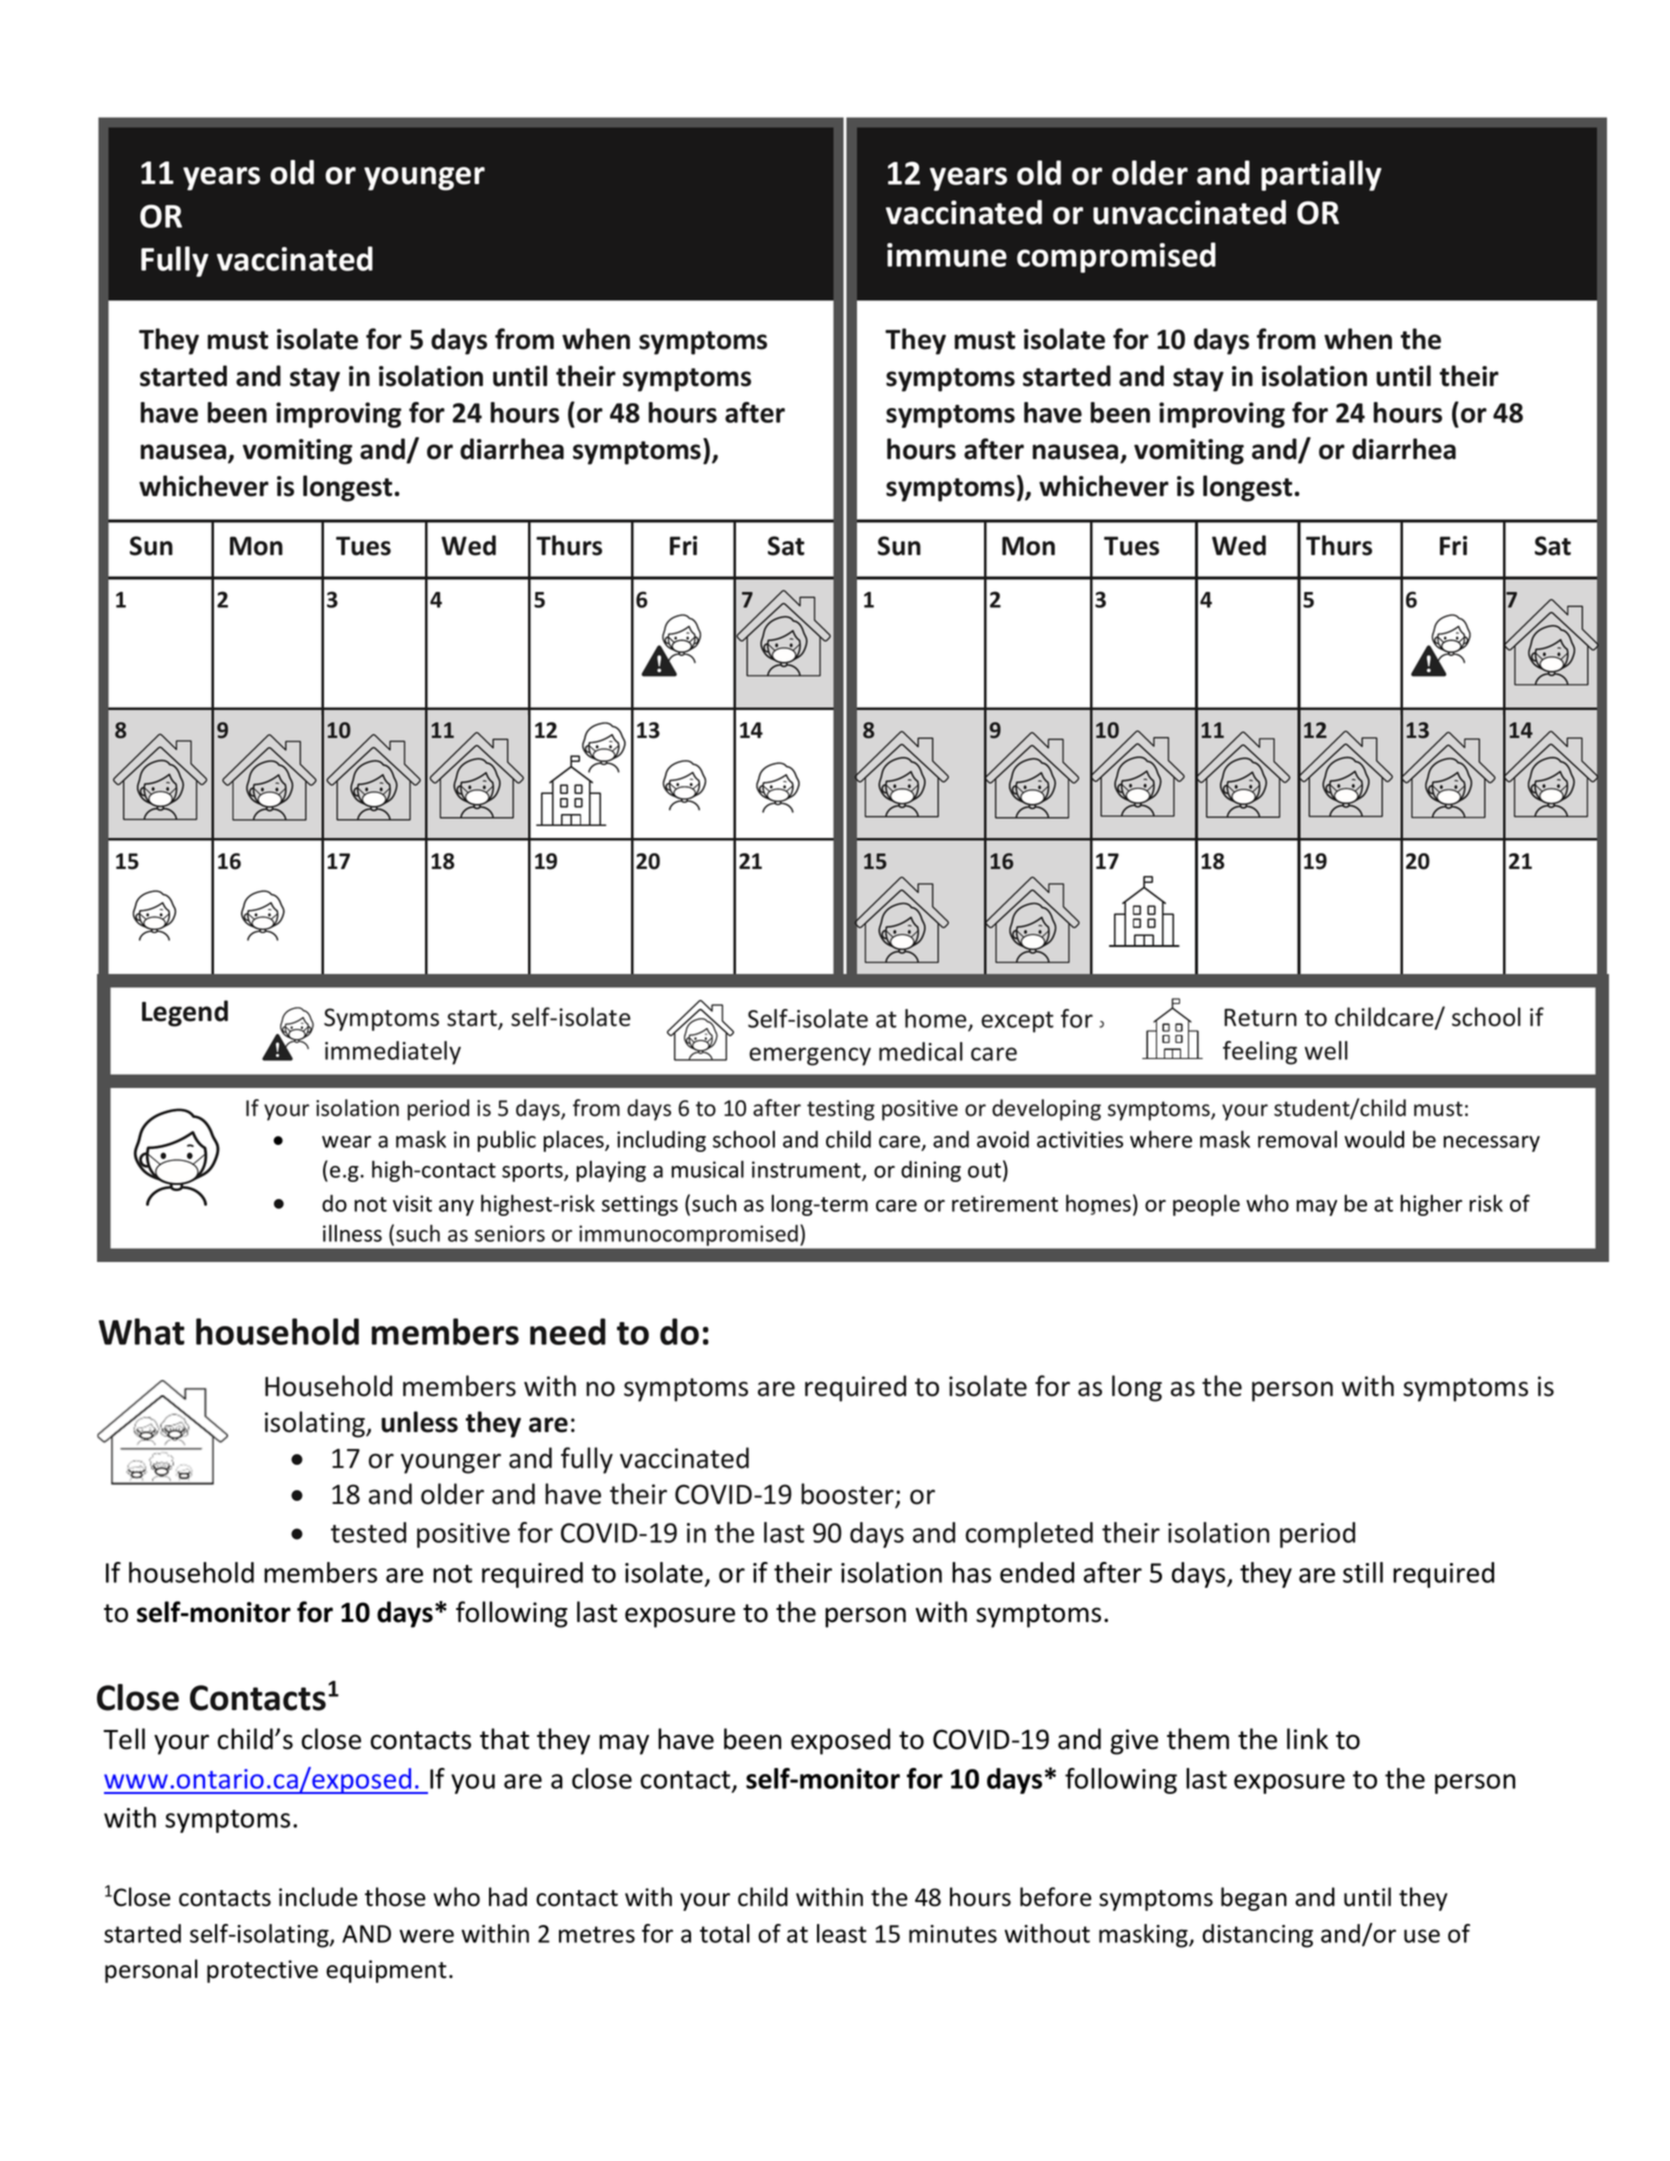 The height and width of the document is (2161, 1670). I want to click on immune, so click(947, 255).
